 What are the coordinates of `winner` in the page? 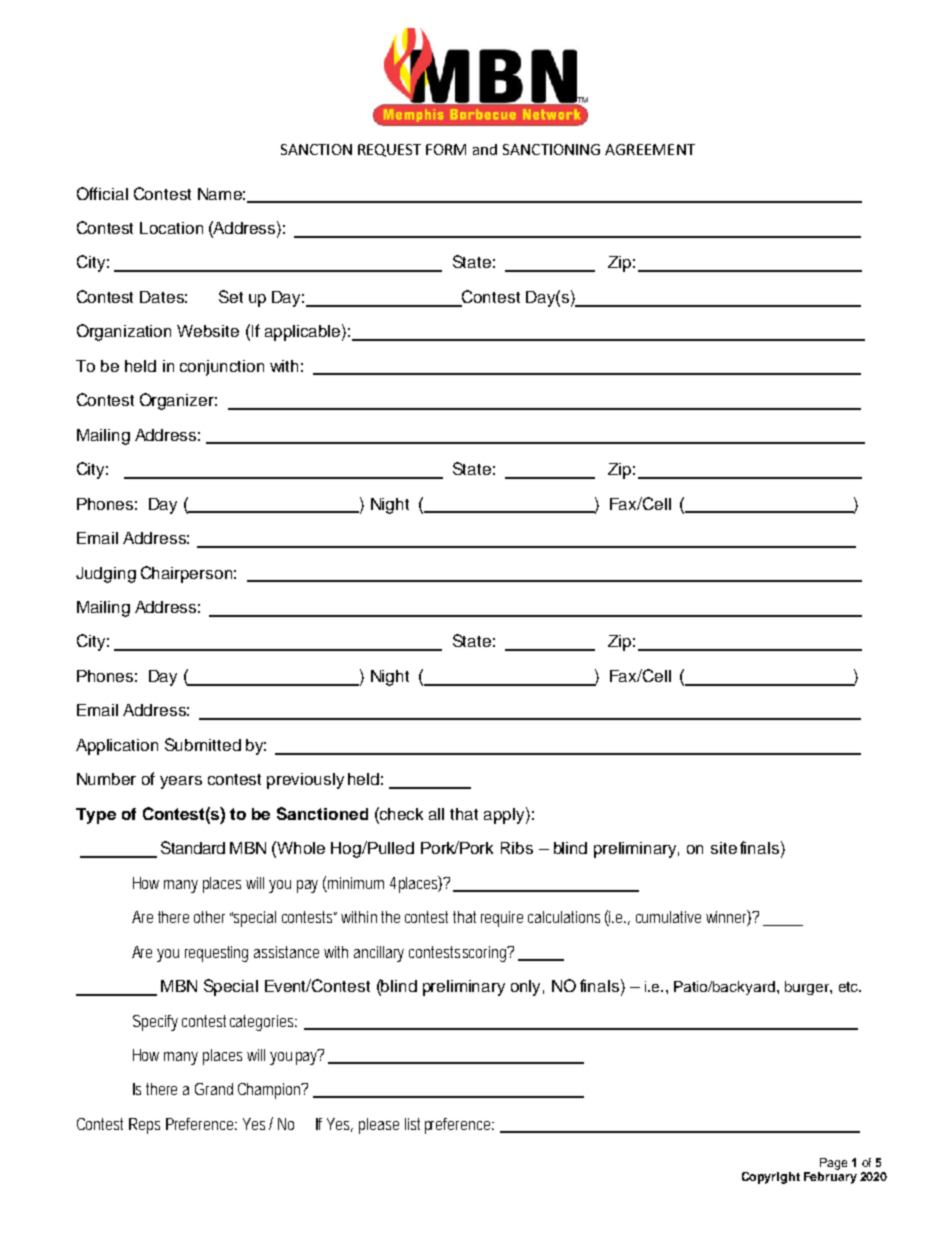 It's located at (728, 918).
